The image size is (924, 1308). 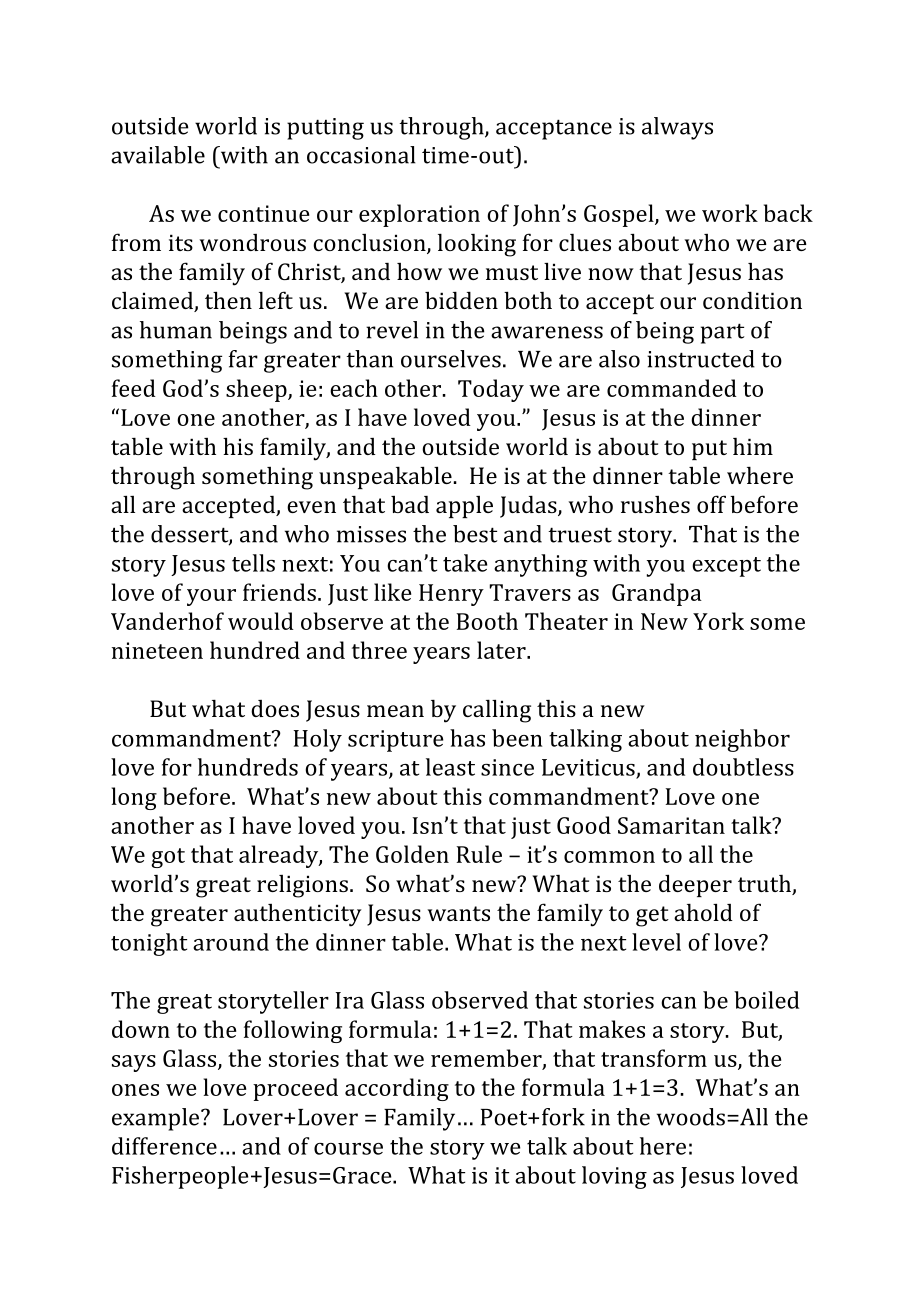 What do you see at coordinates (718, 621) in the image?
I see `York` at bounding box center [718, 621].
